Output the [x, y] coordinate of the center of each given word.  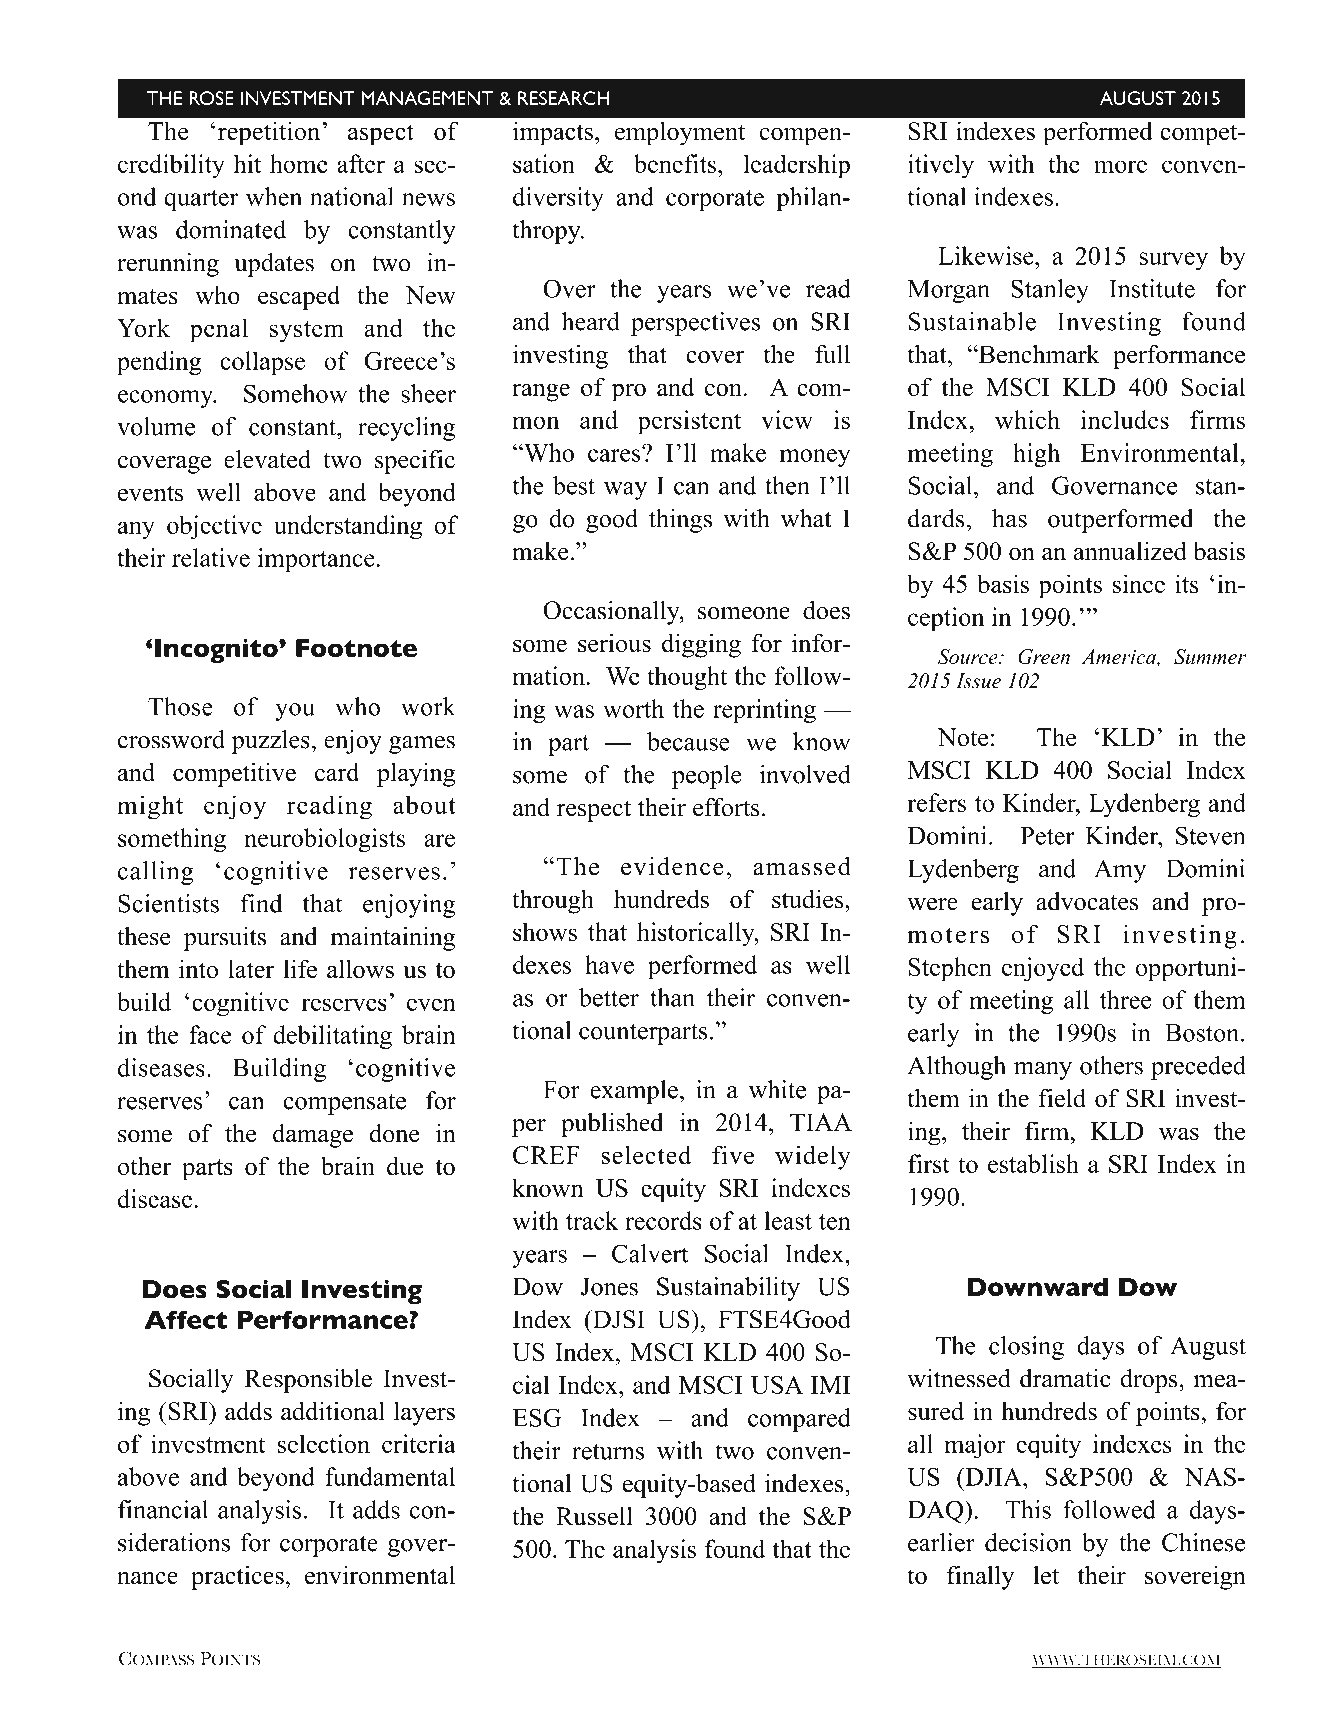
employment [680, 133]
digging [701, 645]
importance [316, 560]
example [634, 1092]
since [1139, 583]
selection [324, 1443]
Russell [594, 1516]
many [1043, 1071]
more [1120, 166]
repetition [269, 133]
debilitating [332, 1037]
